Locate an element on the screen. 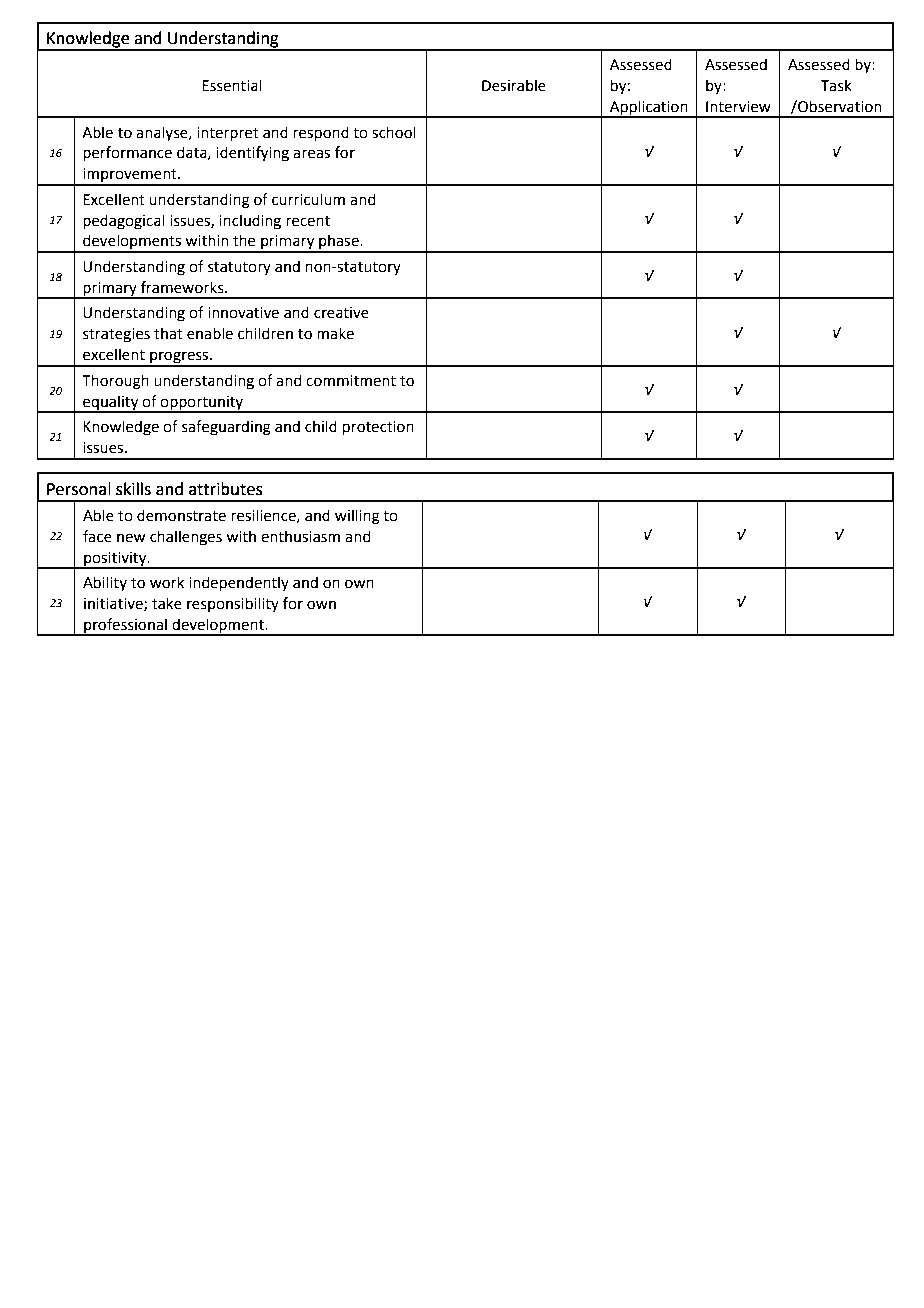 The height and width of the screenshot is (1308, 924). take is located at coordinates (167, 603).
